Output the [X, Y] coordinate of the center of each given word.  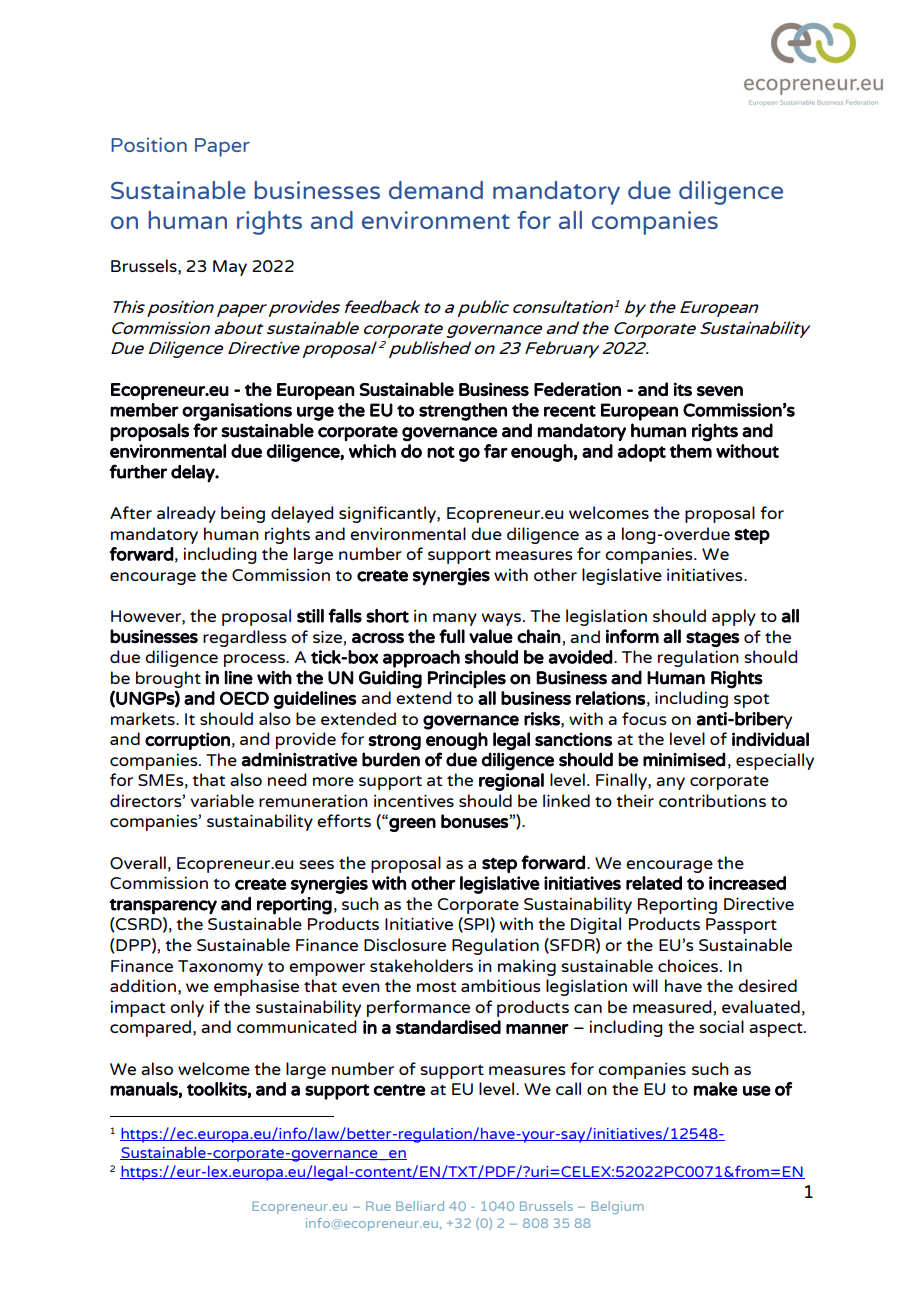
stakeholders [421, 965]
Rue [378, 1206]
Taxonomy [220, 968]
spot [751, 701]
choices [688, 965]
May [230, 268]
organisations [237, 412]
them [690, 451]
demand [436, 190]
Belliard [420, 1206]
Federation [577, 389]
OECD [244, 698]
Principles [467, 679]
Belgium [617, 1207]
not [441, 452]
